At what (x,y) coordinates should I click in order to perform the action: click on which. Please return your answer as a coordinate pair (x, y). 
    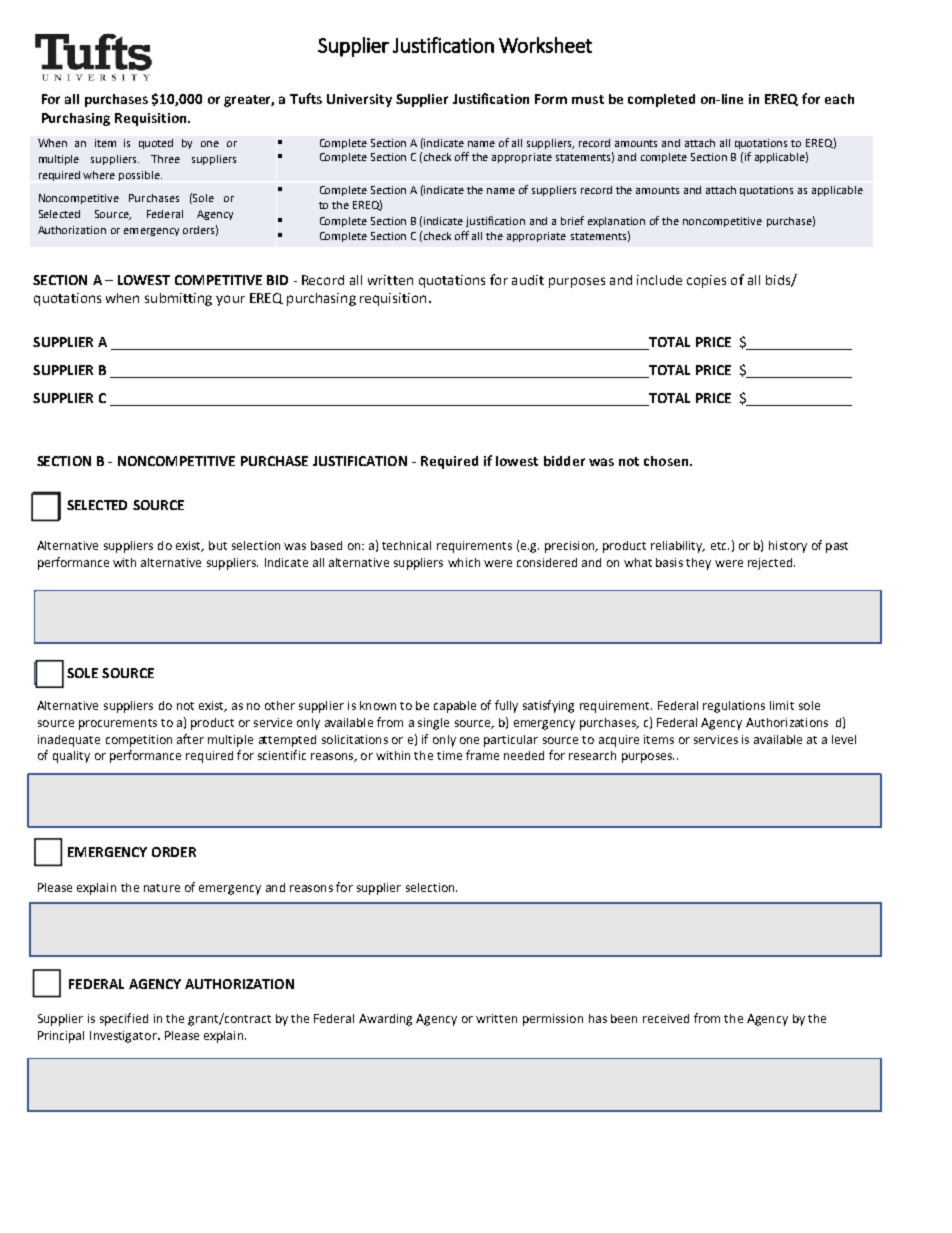
    Looking at the image, I should click on (464, 562).
